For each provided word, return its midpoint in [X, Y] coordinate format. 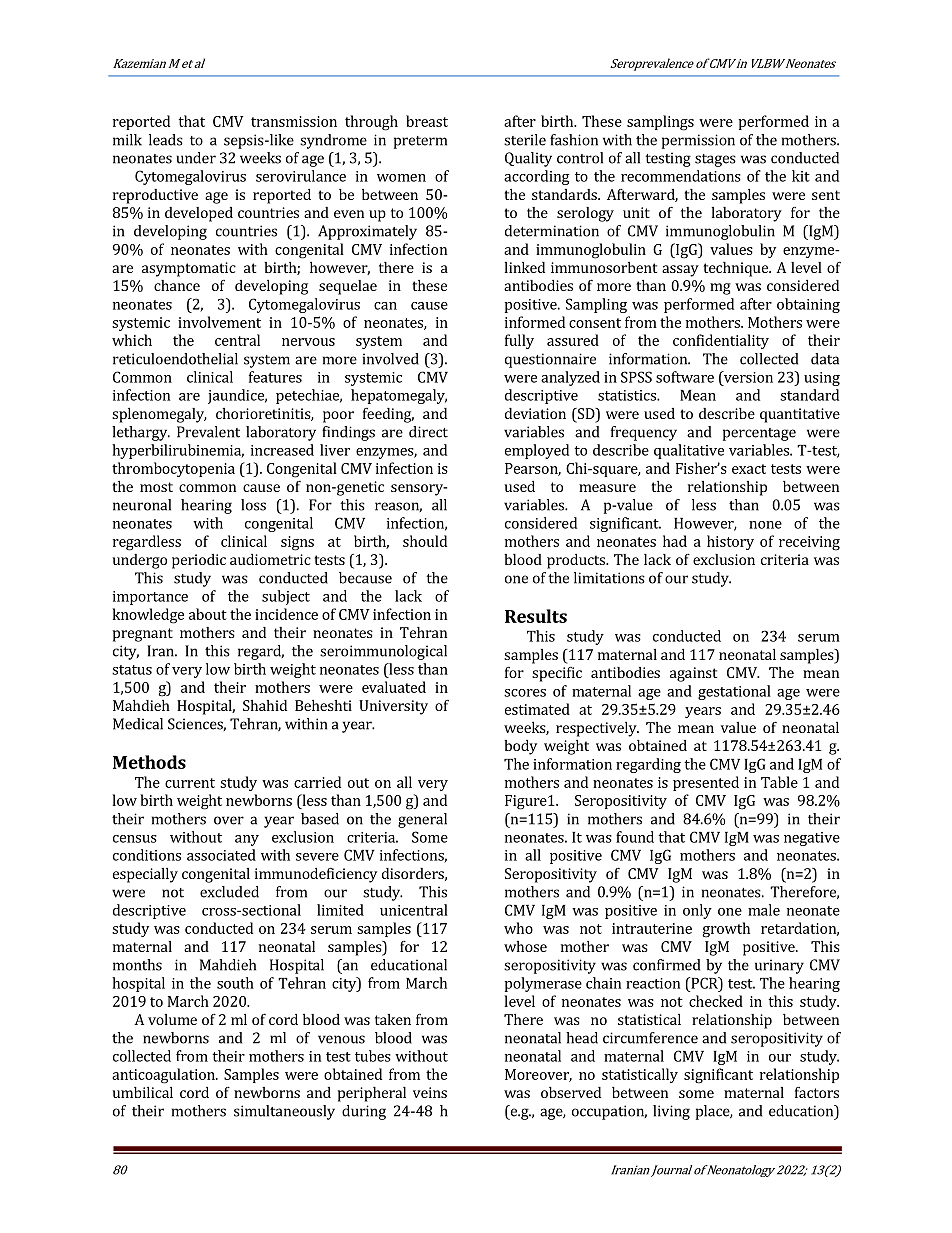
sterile [525, 140]
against [693, 674]
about [208, 614]
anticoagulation [164, 1076]
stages [715, 160]
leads [166, 140]
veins [430, 1092]
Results [536, 616]
